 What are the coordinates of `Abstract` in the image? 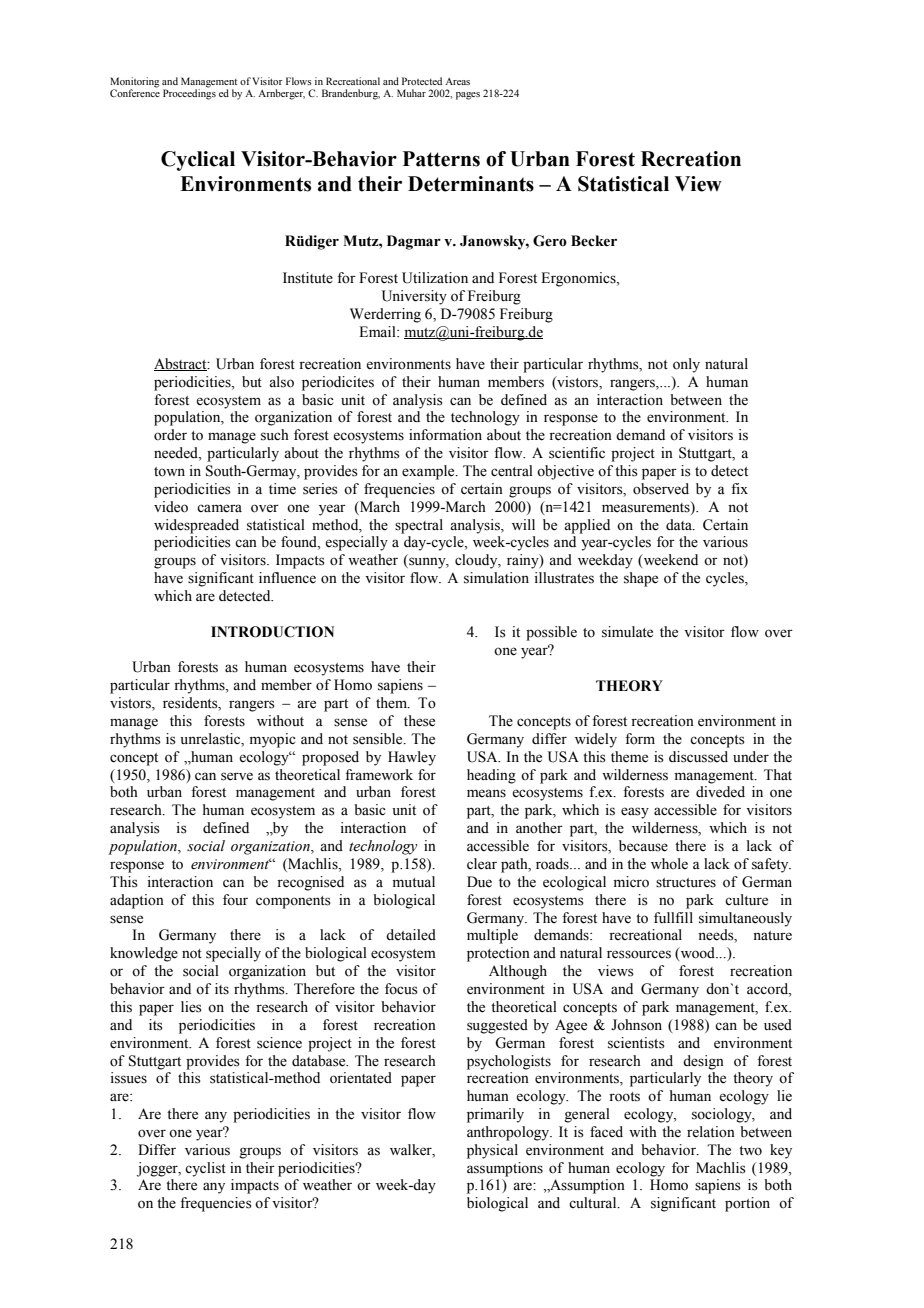 It's located at (181, 364).
